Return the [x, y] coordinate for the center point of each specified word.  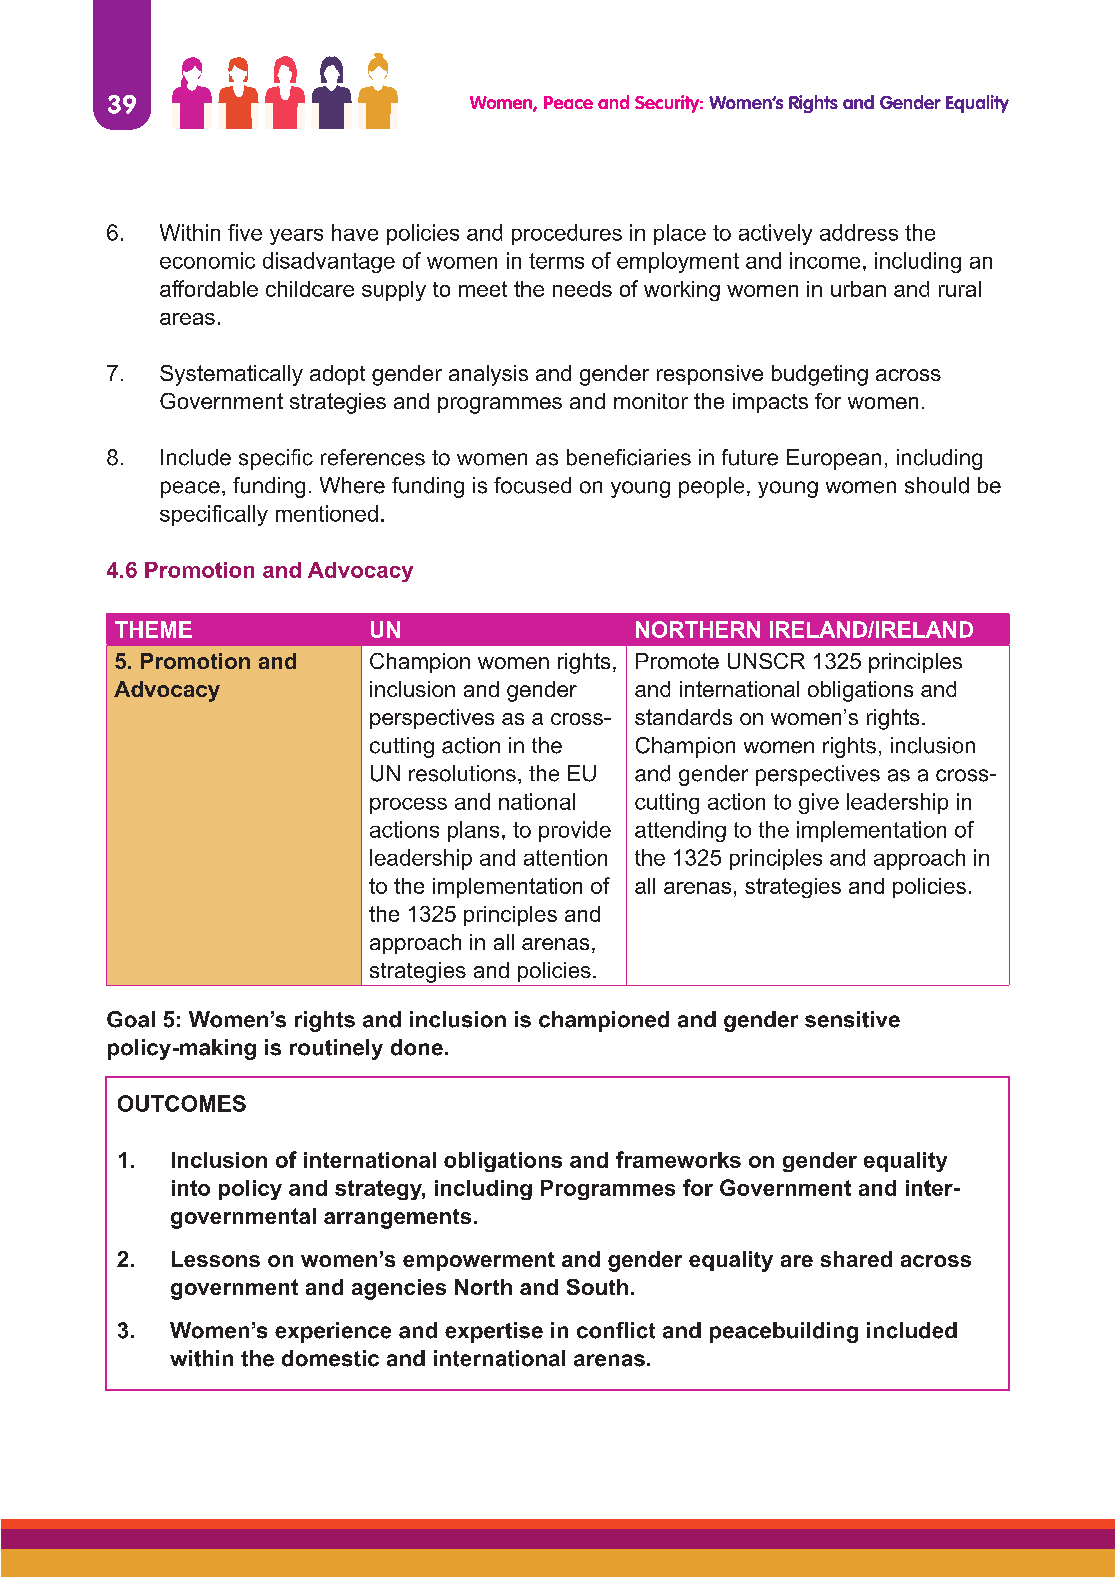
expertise [494, 1332]
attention [565, 857]
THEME [153, 629]
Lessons [216, 1259]
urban [858, 289]
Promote [677, 661]
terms [556, 261]
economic [207, 260]
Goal [131, 1019]
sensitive [852, 1019]
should [937, 485]
